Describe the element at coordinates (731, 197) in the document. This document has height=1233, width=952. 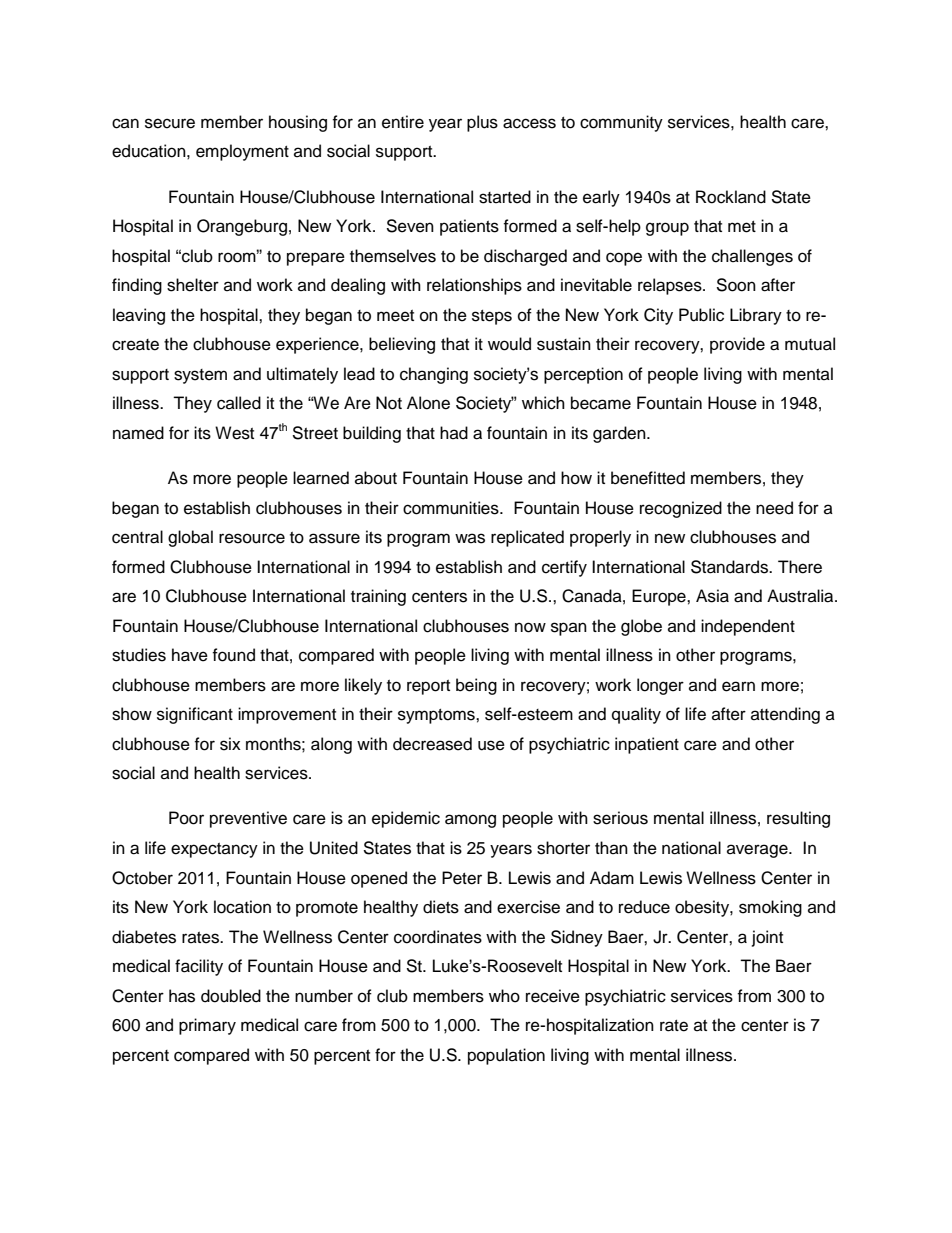
I see `Rockland` at that location.
